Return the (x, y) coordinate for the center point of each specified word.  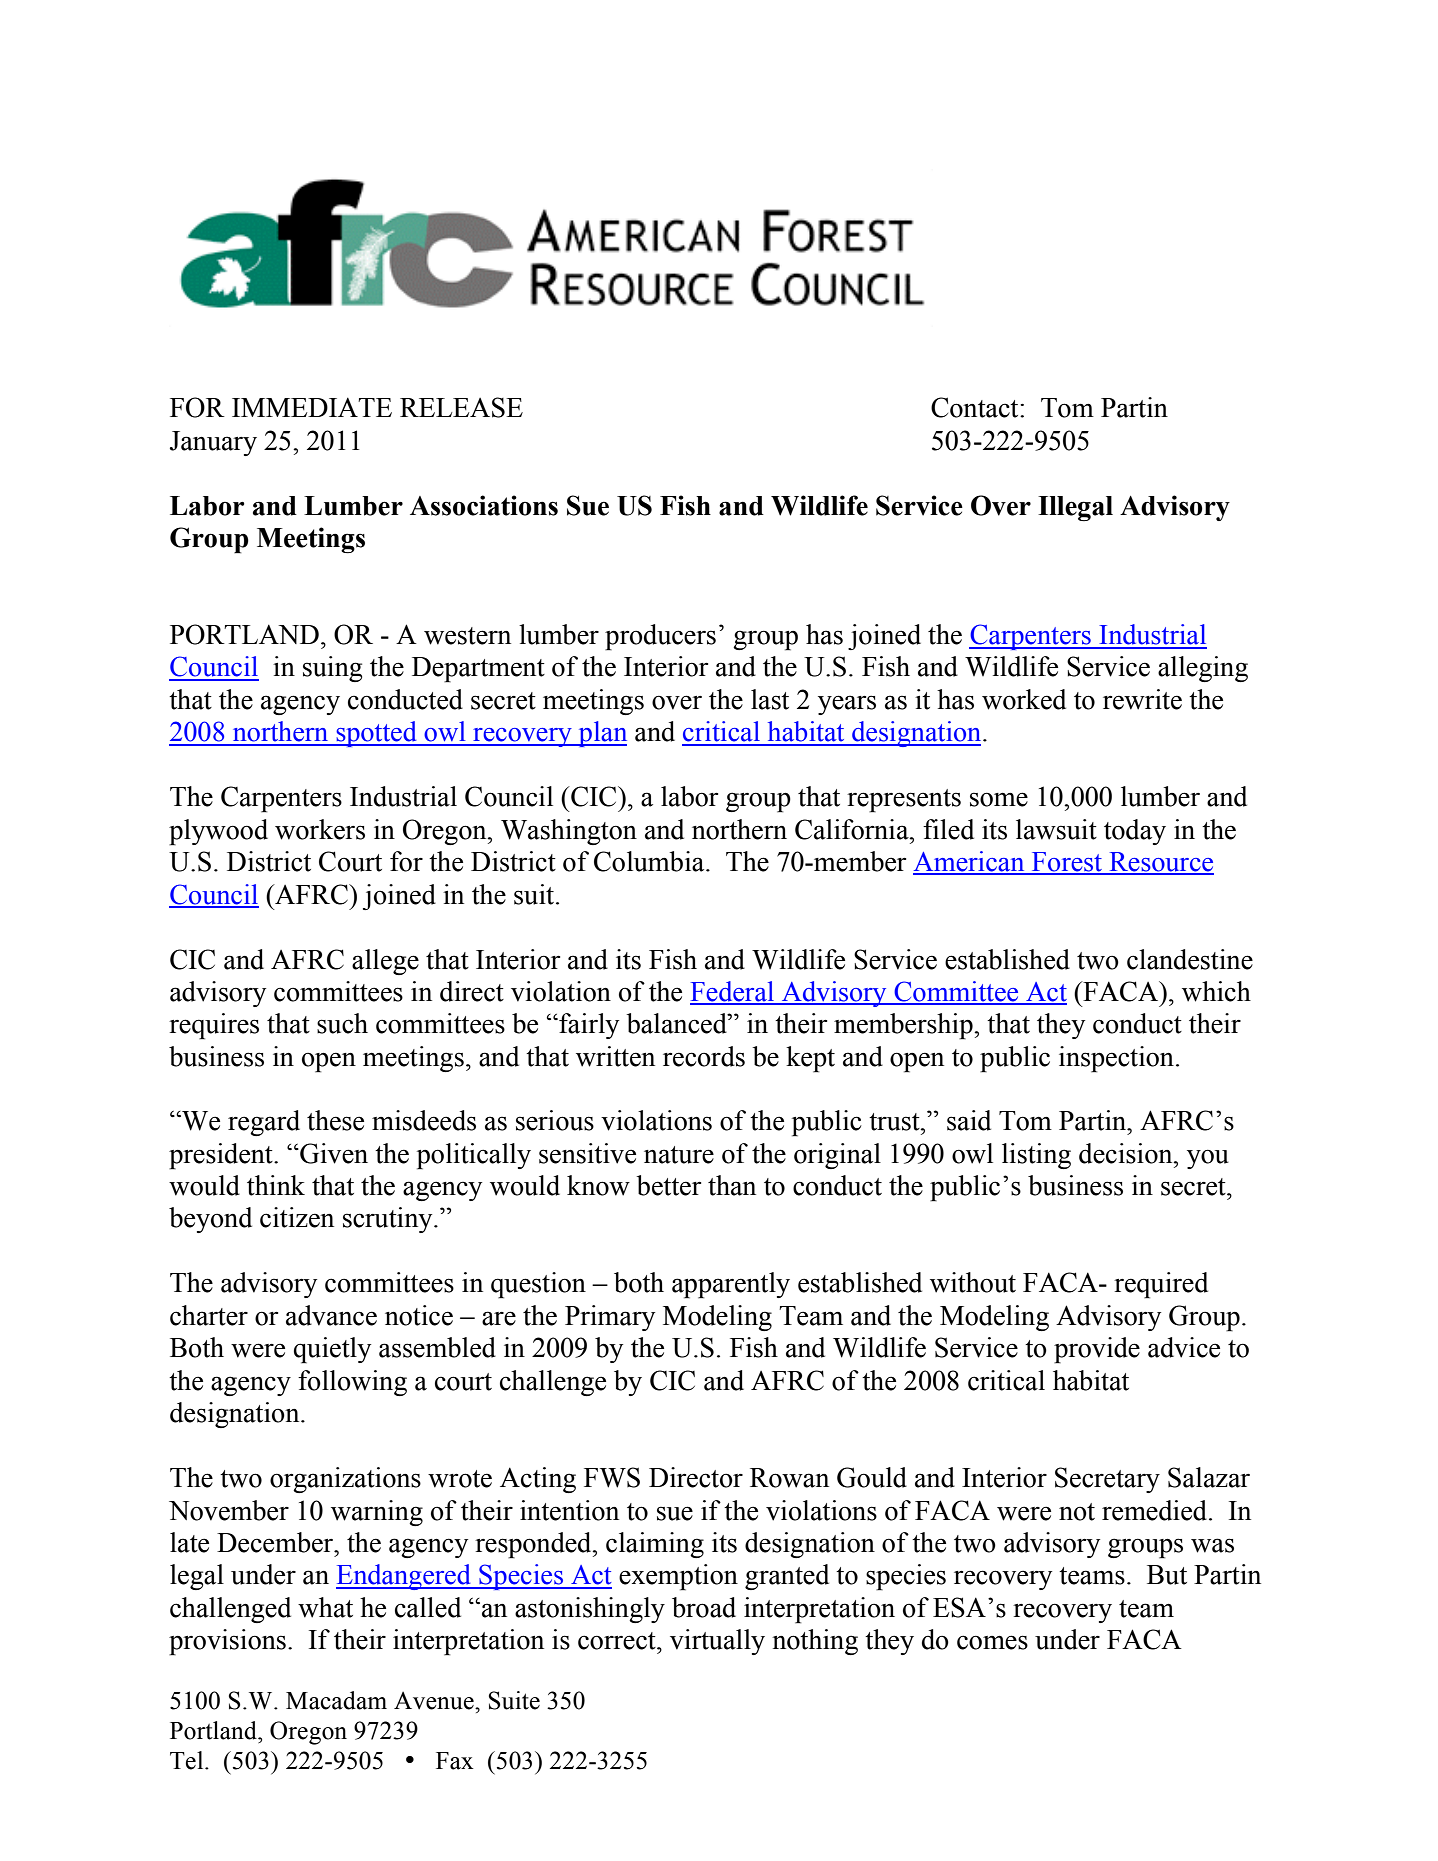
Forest (1067, 863)
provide (1097, 1350)
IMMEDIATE (312, 407)
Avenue (435, 1701)
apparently (731, 1285)
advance (331, 1315)
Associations (484, 505)
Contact (976, 407)
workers (320, 829)
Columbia (650, 861)
